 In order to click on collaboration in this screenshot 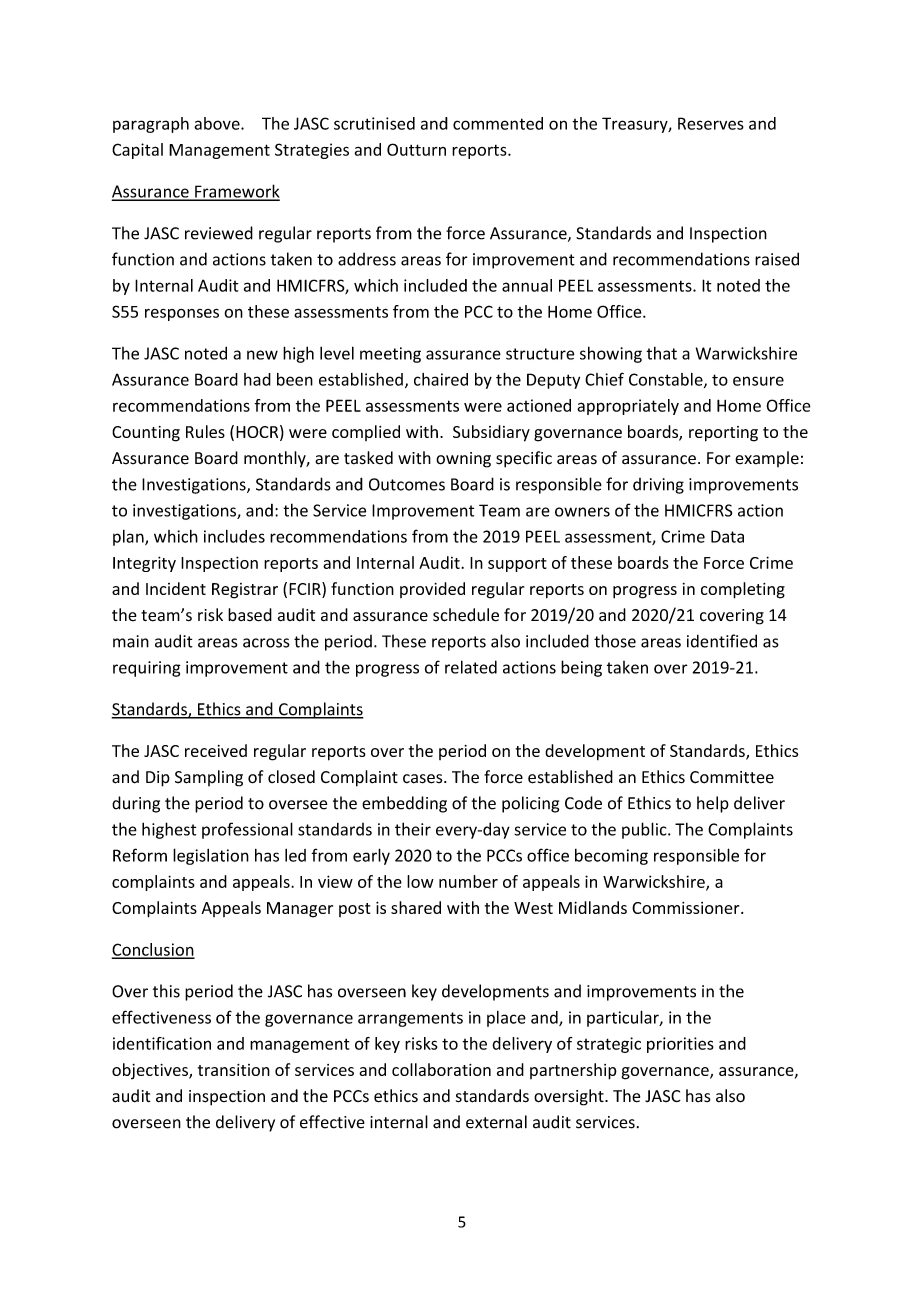, I will do `click(441, 1069)`.
